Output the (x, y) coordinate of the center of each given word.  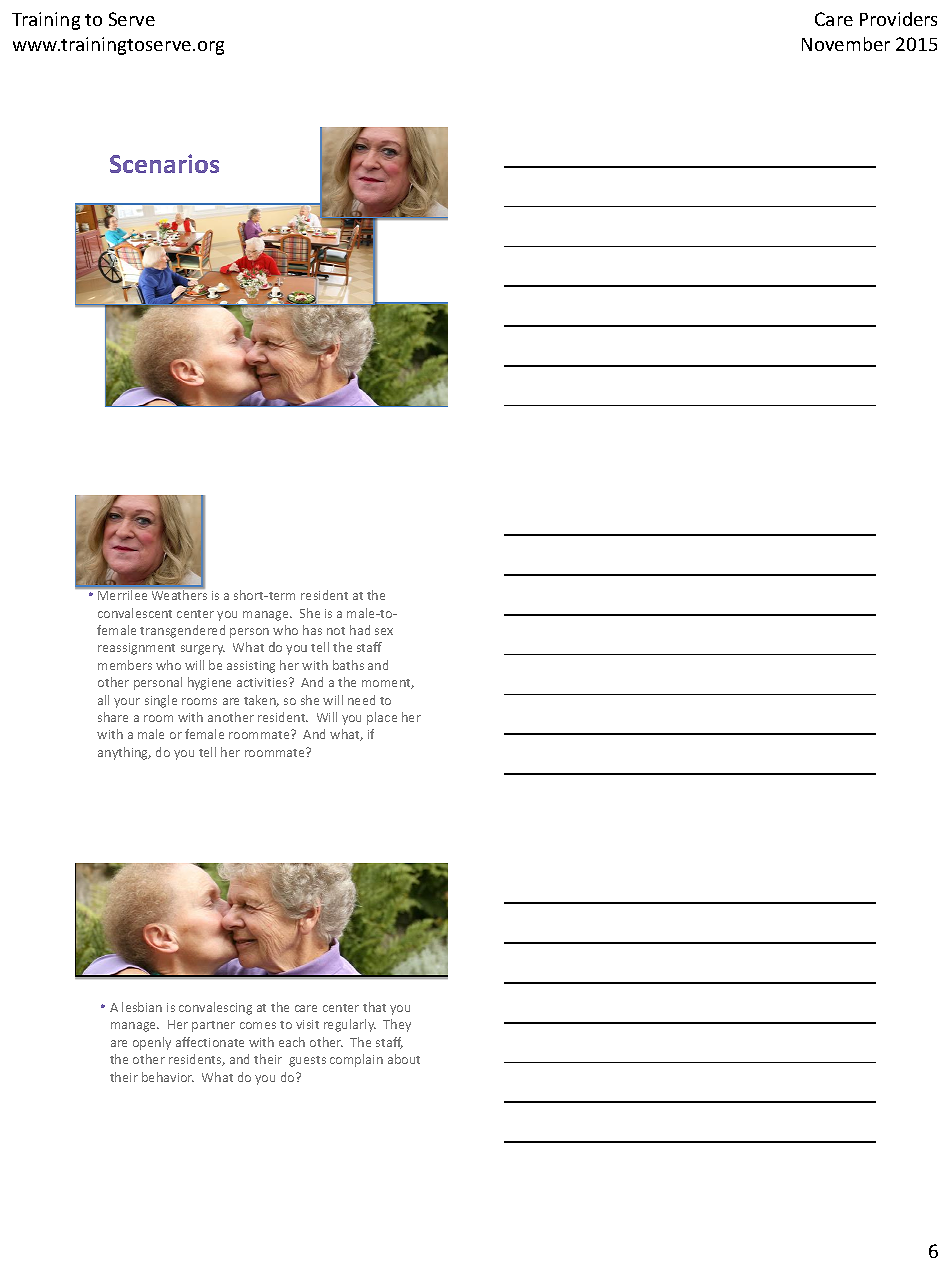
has (312, 630)
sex (384, 631)
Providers (898, 19)
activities (263, 682)
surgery (203, 650)
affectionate (210, 1042)
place (382, 718)
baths (348, 665)
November (846, 44)
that (374, 1007)
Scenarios (164, 163)
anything (124, 753)
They (397, 1025)
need (361, 700)
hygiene (209, 683)
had (360, 630)
